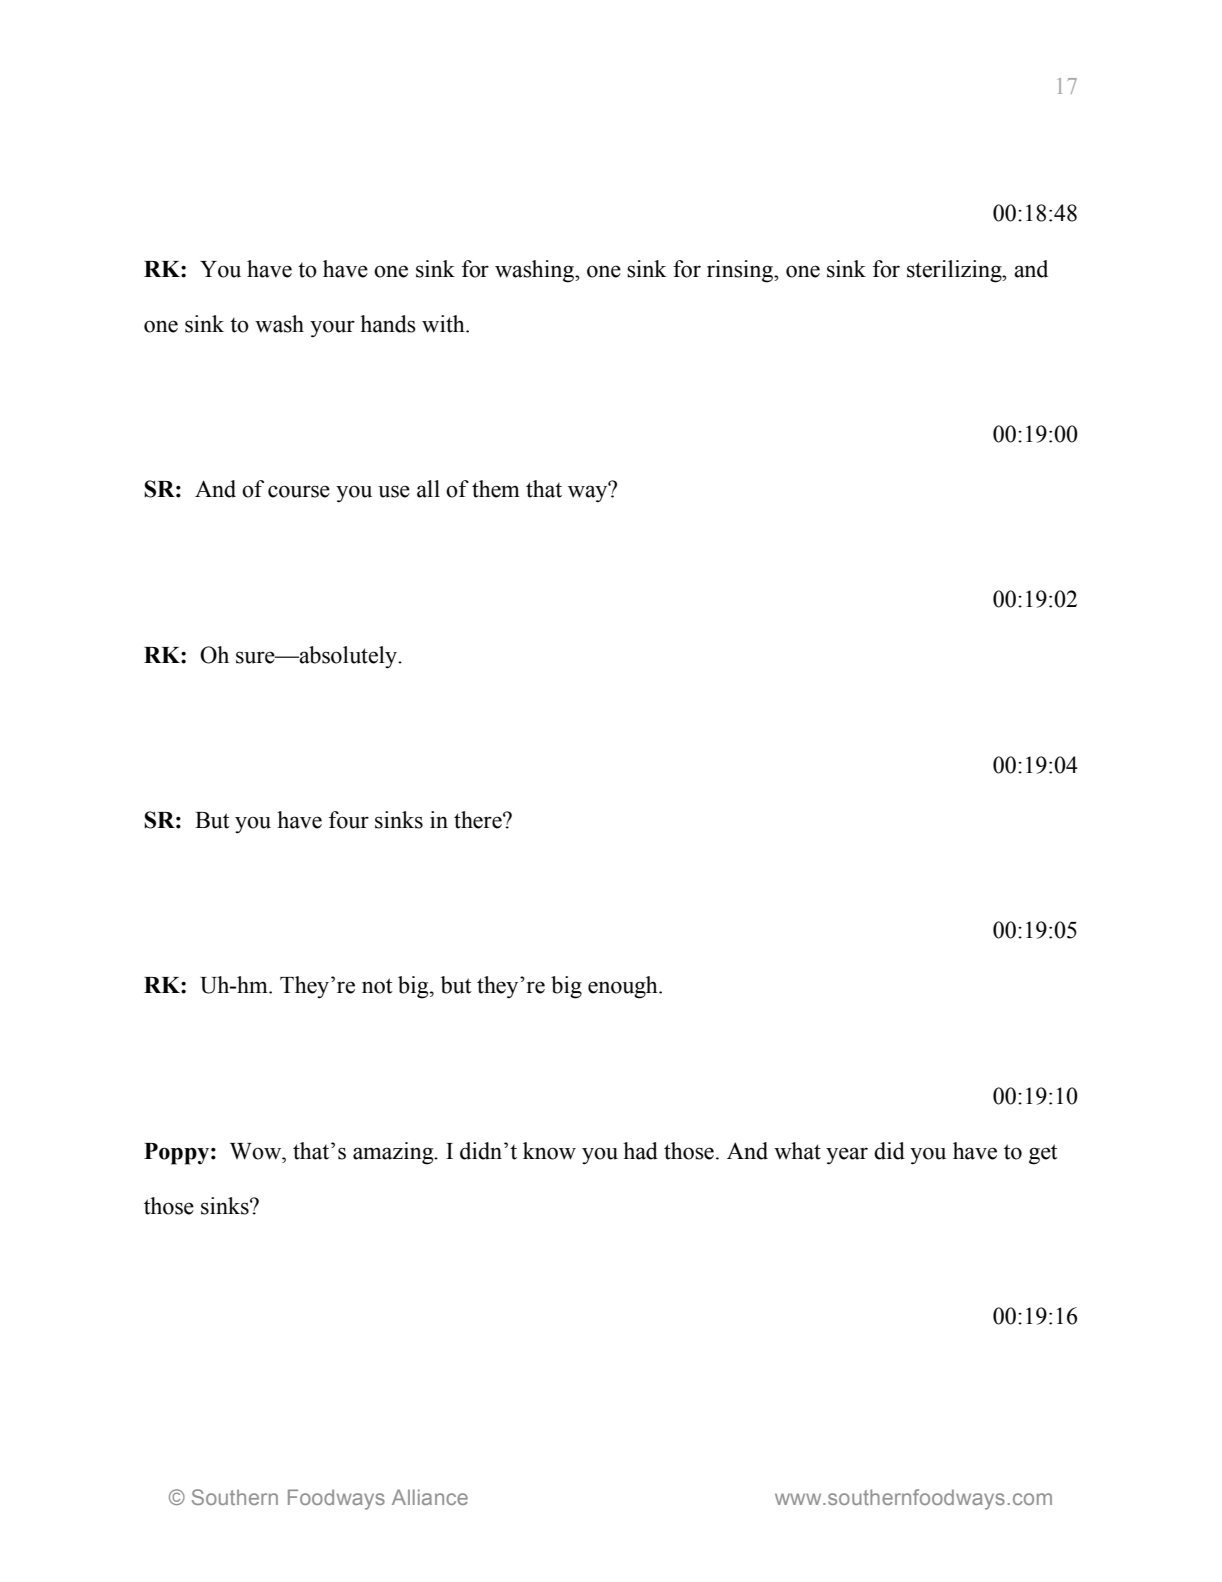  Describe the element at coordinates (624, 987) in the screenshot. I see `enough` at that location.
